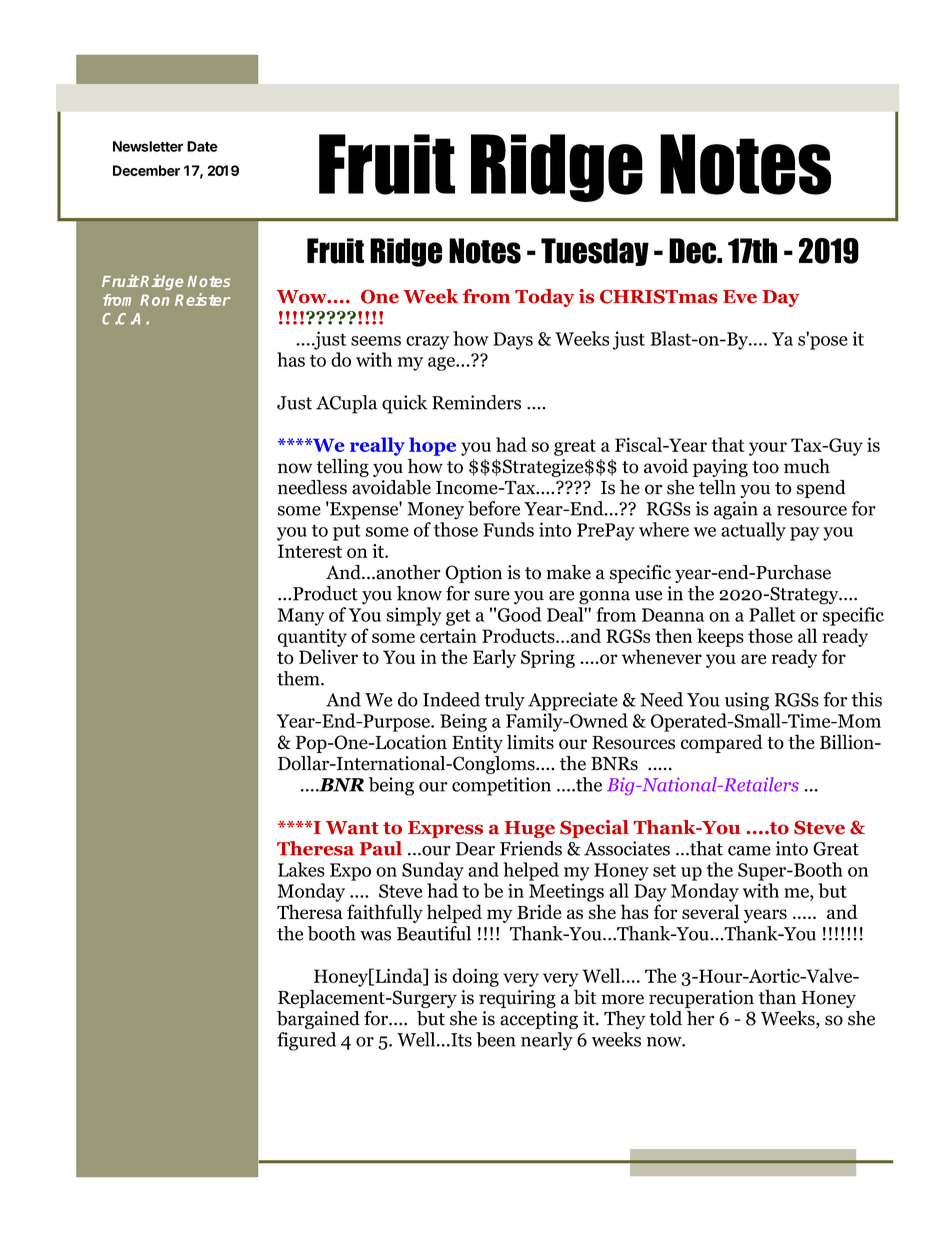 The width and height of the screenshot is (952, 1233). I want to click on Today, so click(544, 298).
